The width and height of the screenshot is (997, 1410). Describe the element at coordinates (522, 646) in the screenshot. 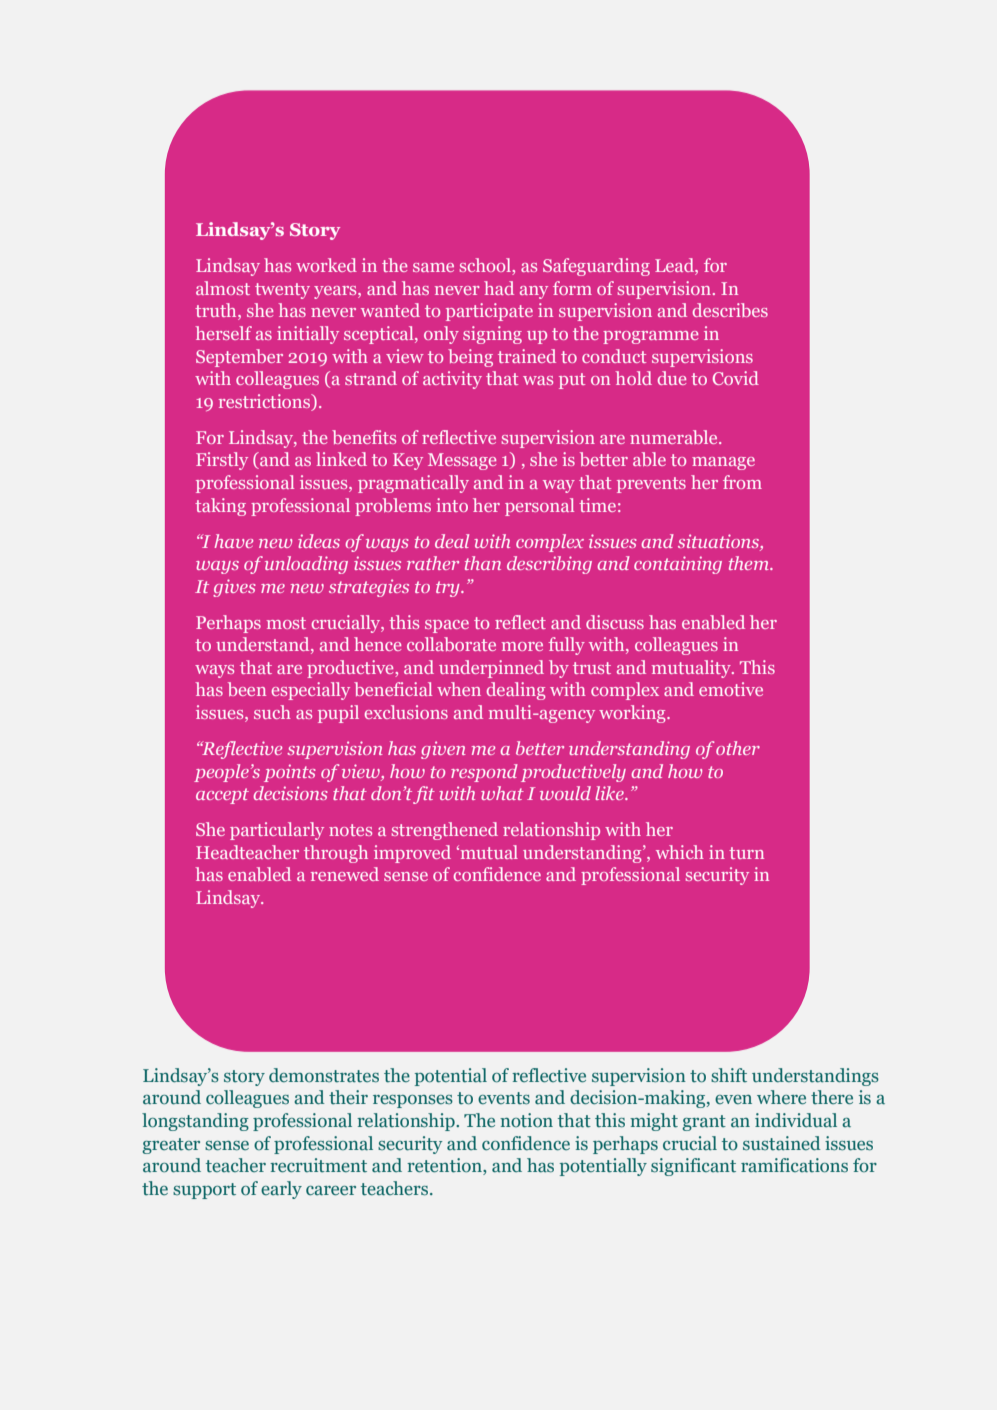

I see `more` at that location.
